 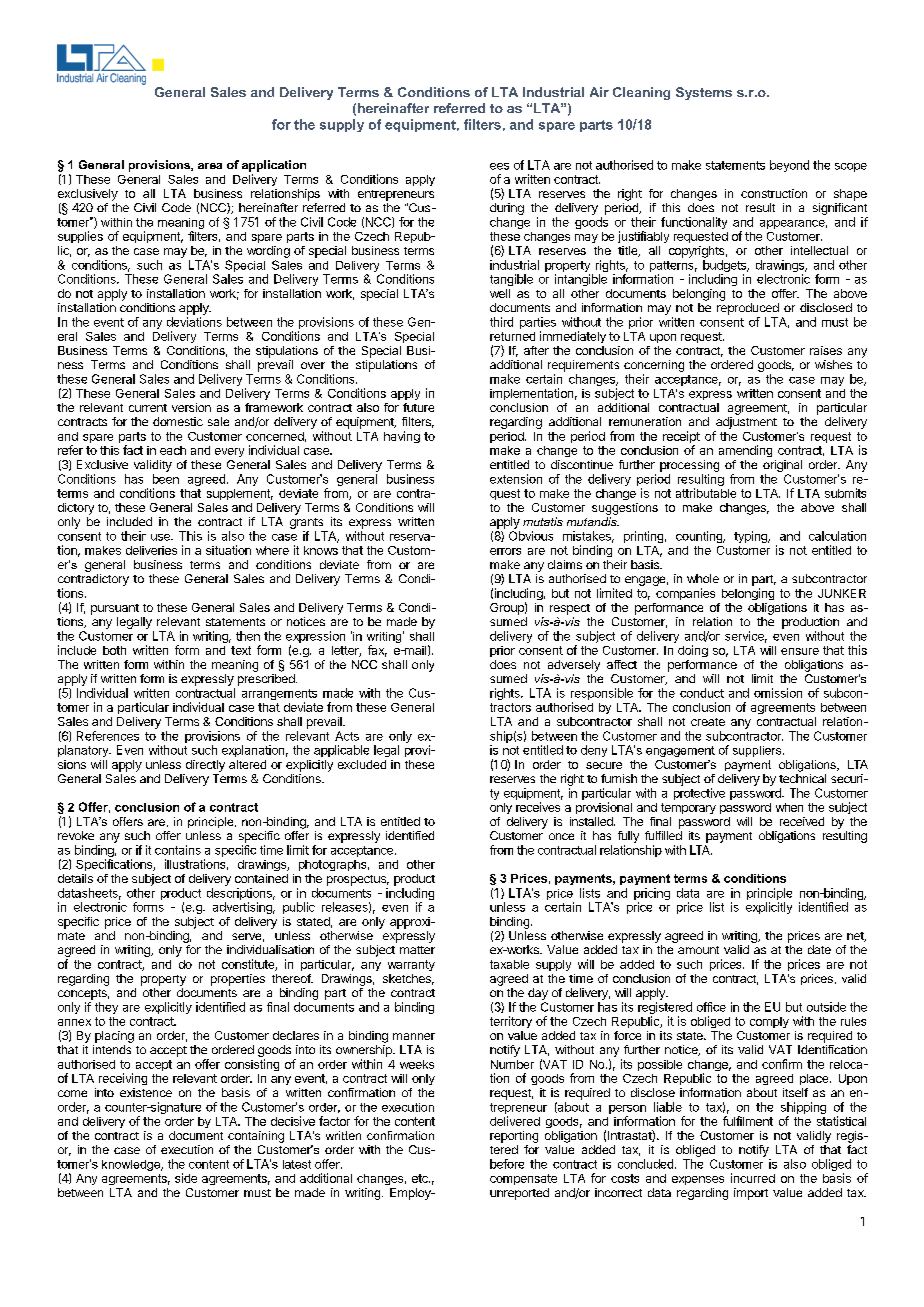 What do you see at coordinates (507, 1164) in the screenshot?
I see `before` at bounding box center [507, 1164].
